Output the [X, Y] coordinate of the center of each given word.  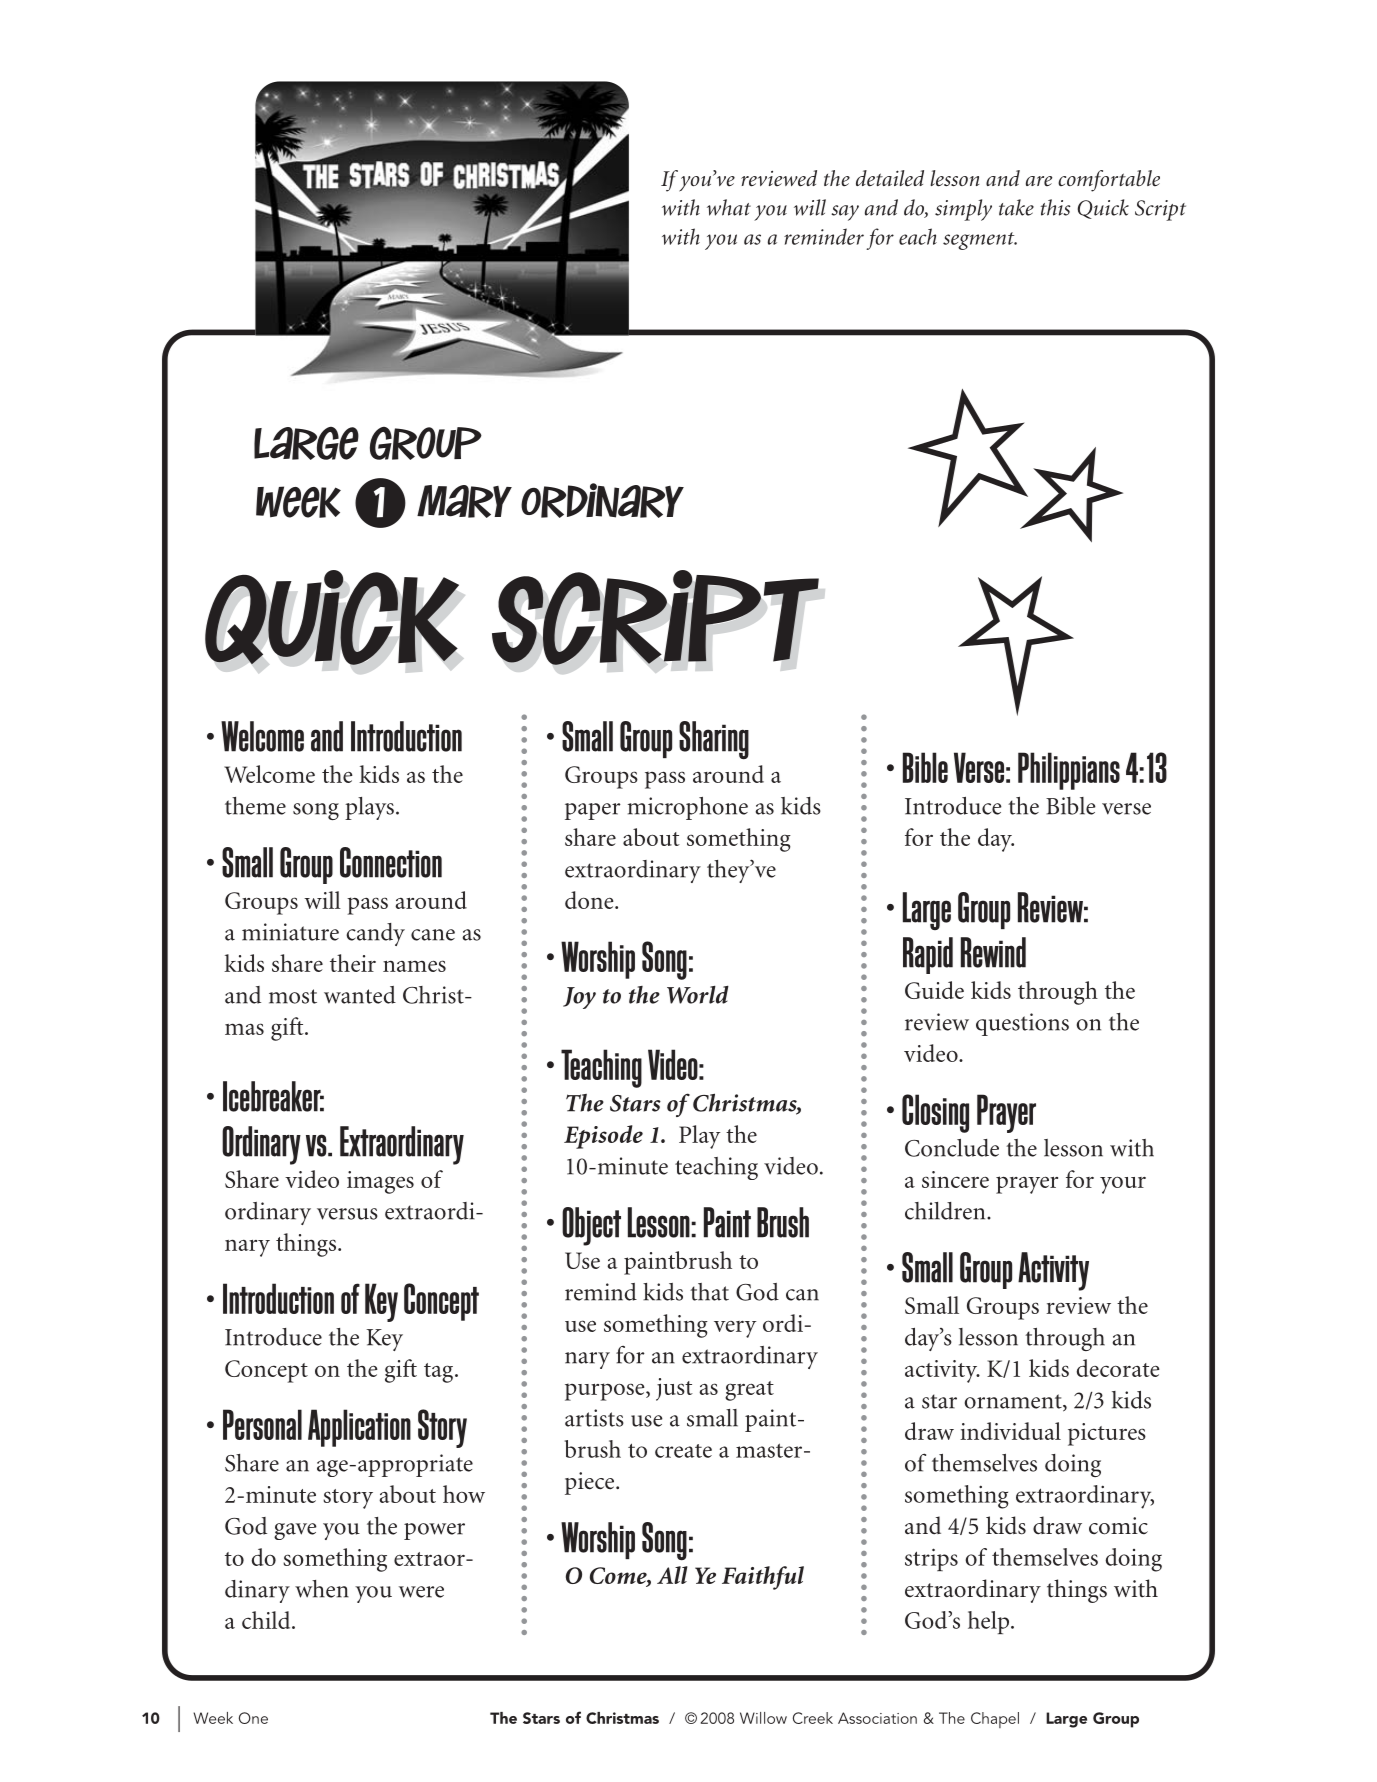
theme [255, 806]
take [1016, 207]
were [421, 1592]
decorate [1118, 1368]
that [709, 1292]
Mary [464, 501]
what [729, 207]
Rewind [993, 952]
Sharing [714, 740]
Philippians [1069, 771]
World [698, 995]
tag [440, 1373]
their [353, 963]
